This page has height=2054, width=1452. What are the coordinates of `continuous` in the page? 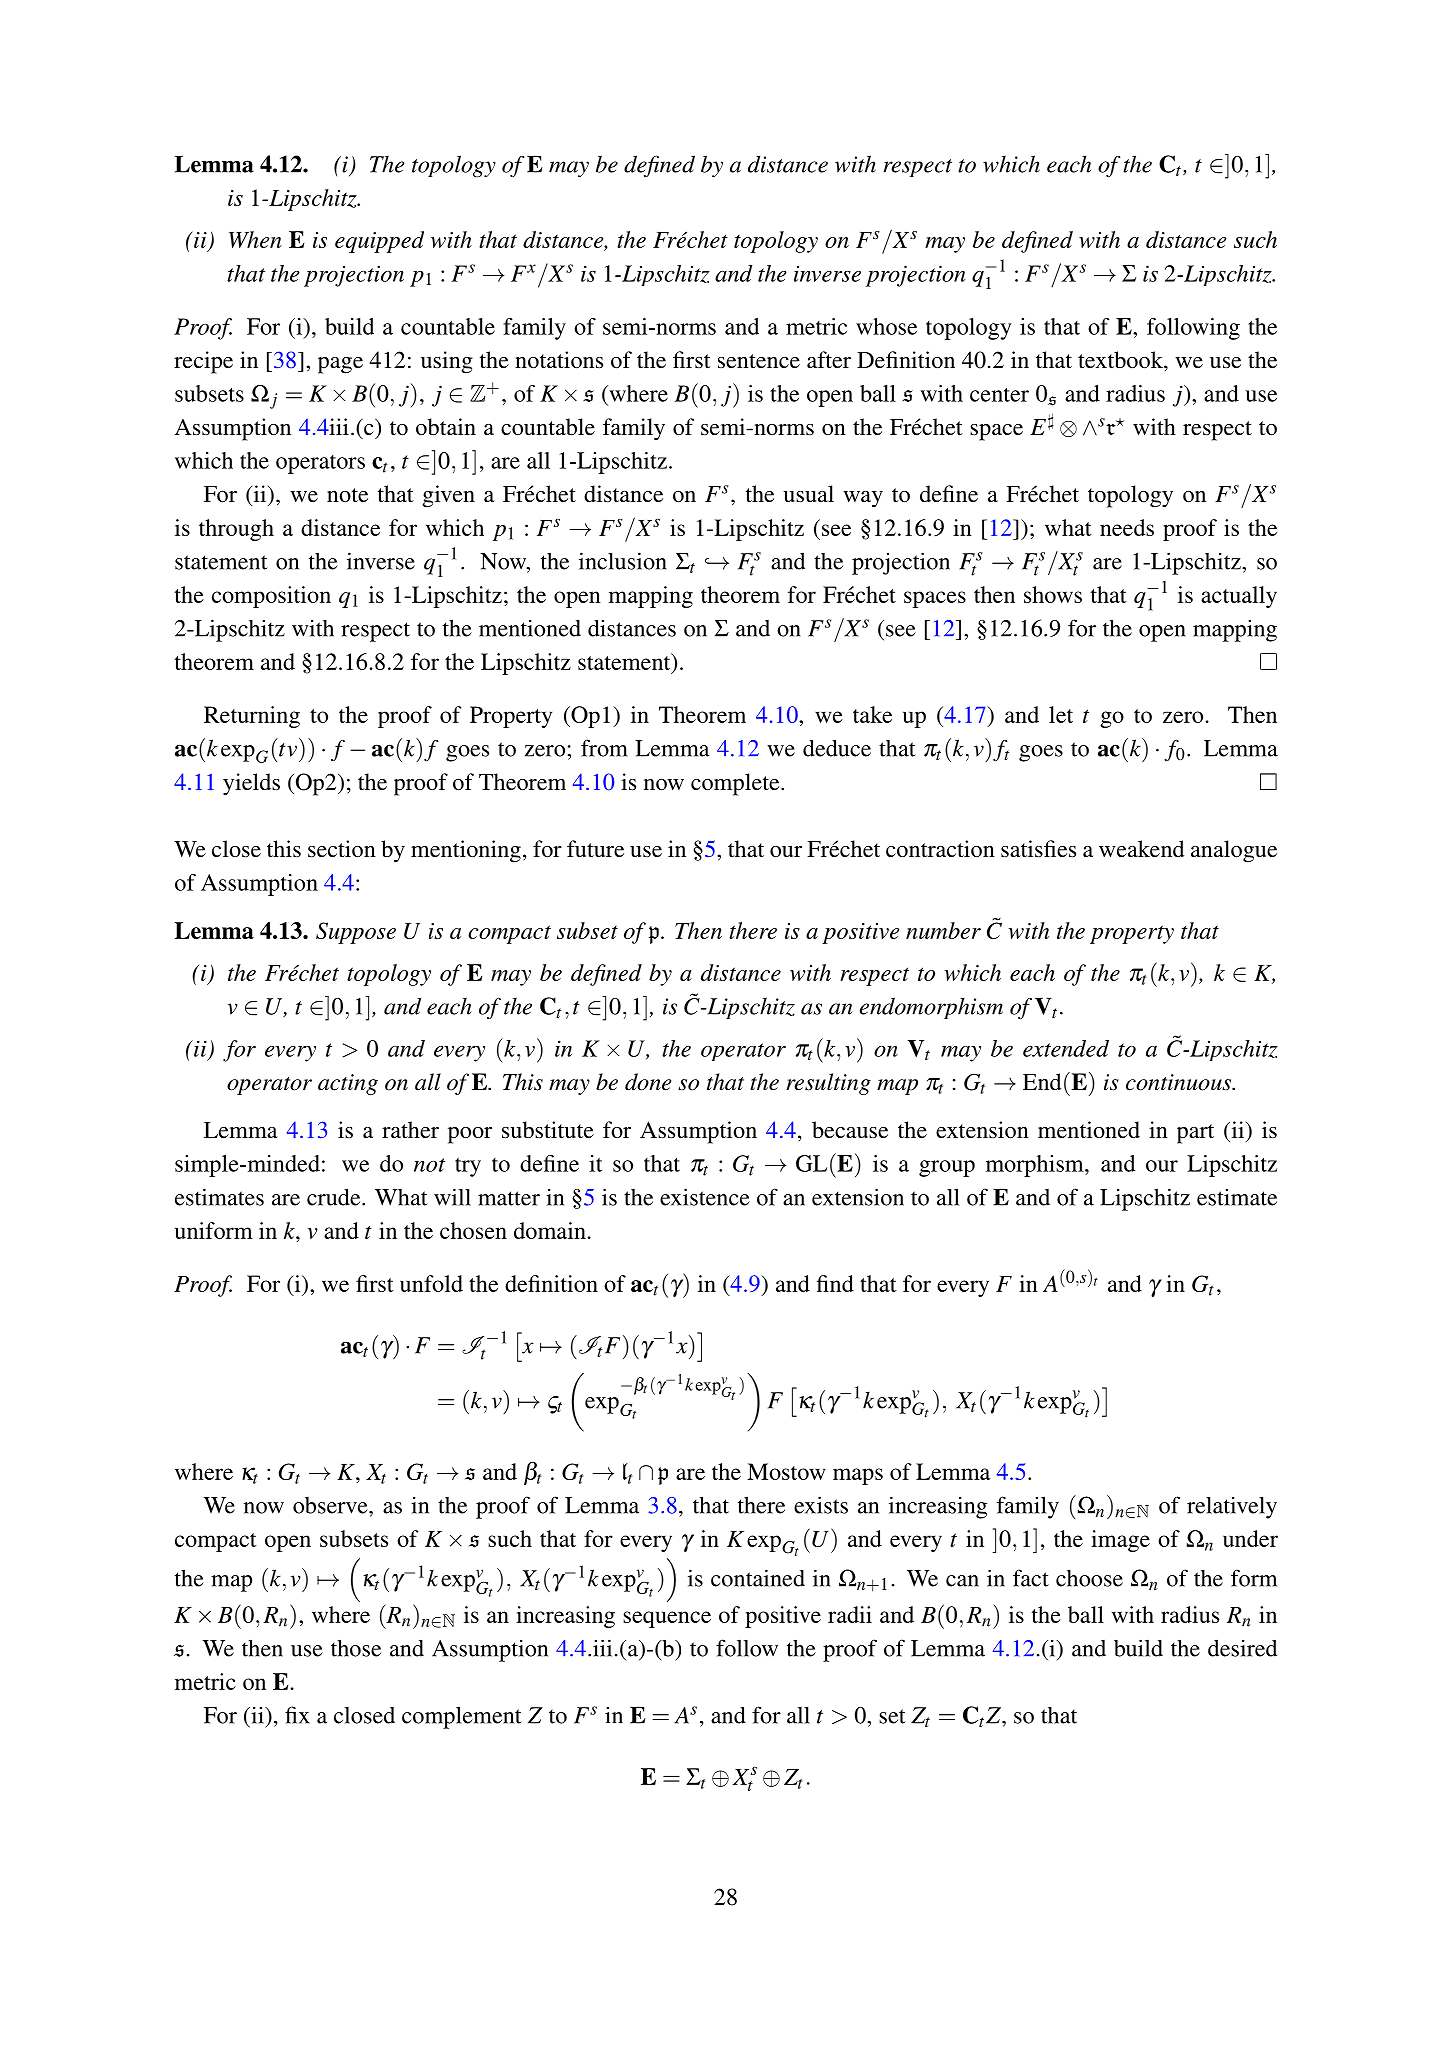 It's located at (1180, 1082).
